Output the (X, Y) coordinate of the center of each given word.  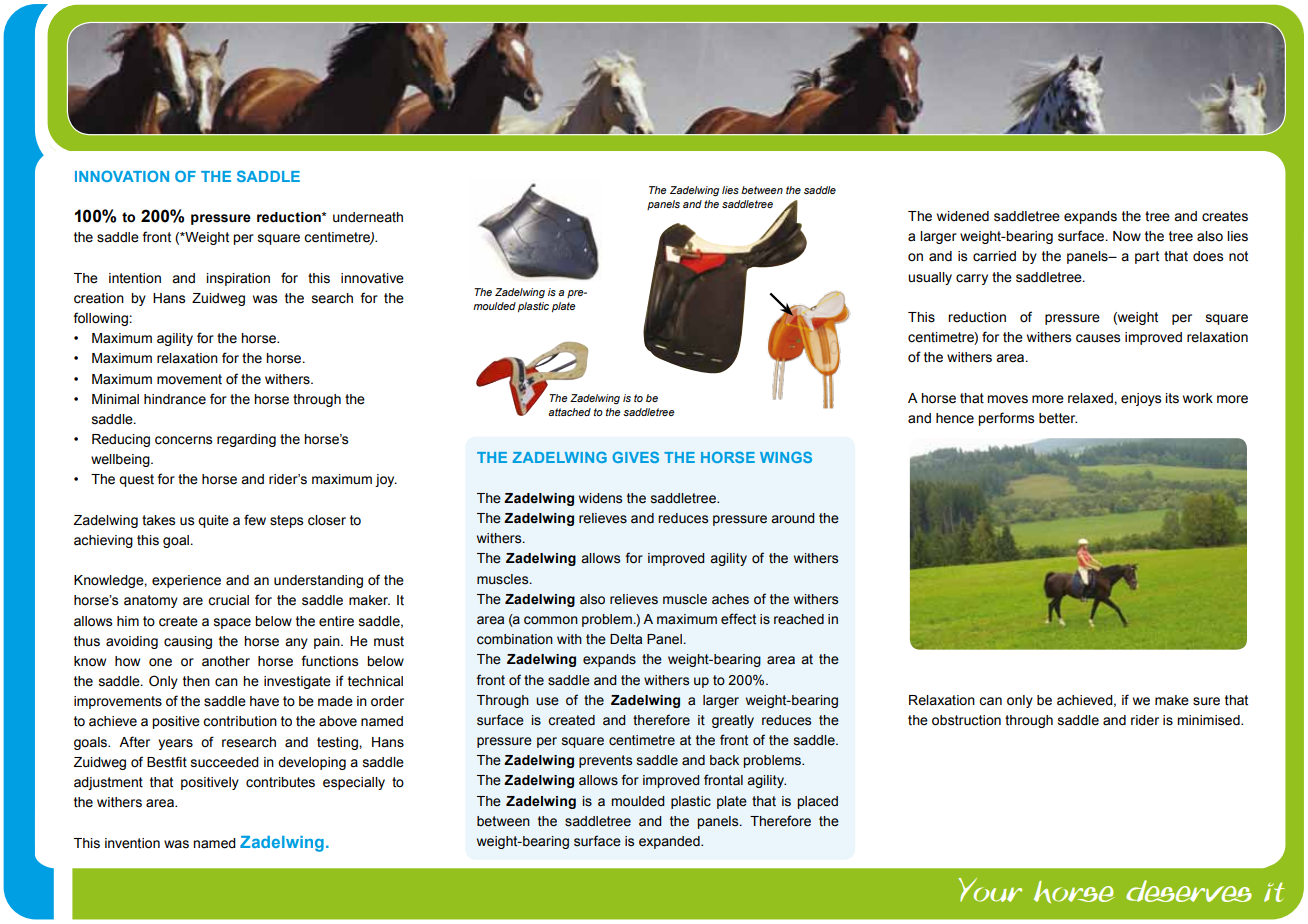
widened (963, 216)
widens (600, 498)
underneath (368, 217)
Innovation (122, 176)
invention (132, 843)
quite (213, 521)
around (793, 518)
